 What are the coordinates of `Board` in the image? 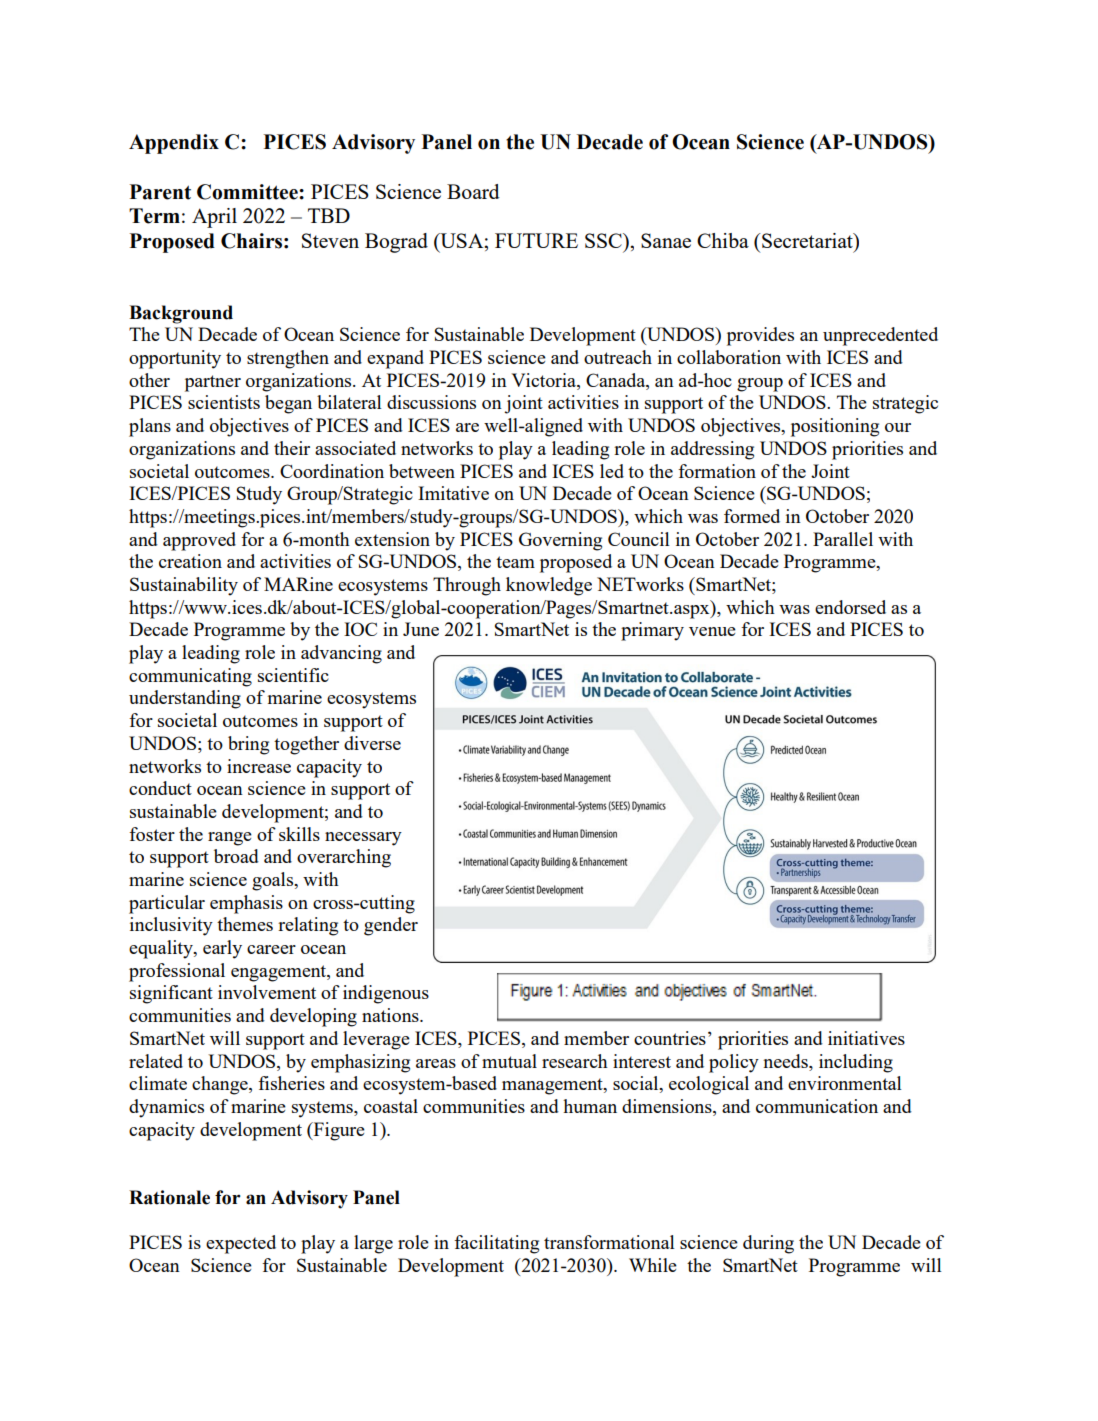 It's located at (473, 191).
